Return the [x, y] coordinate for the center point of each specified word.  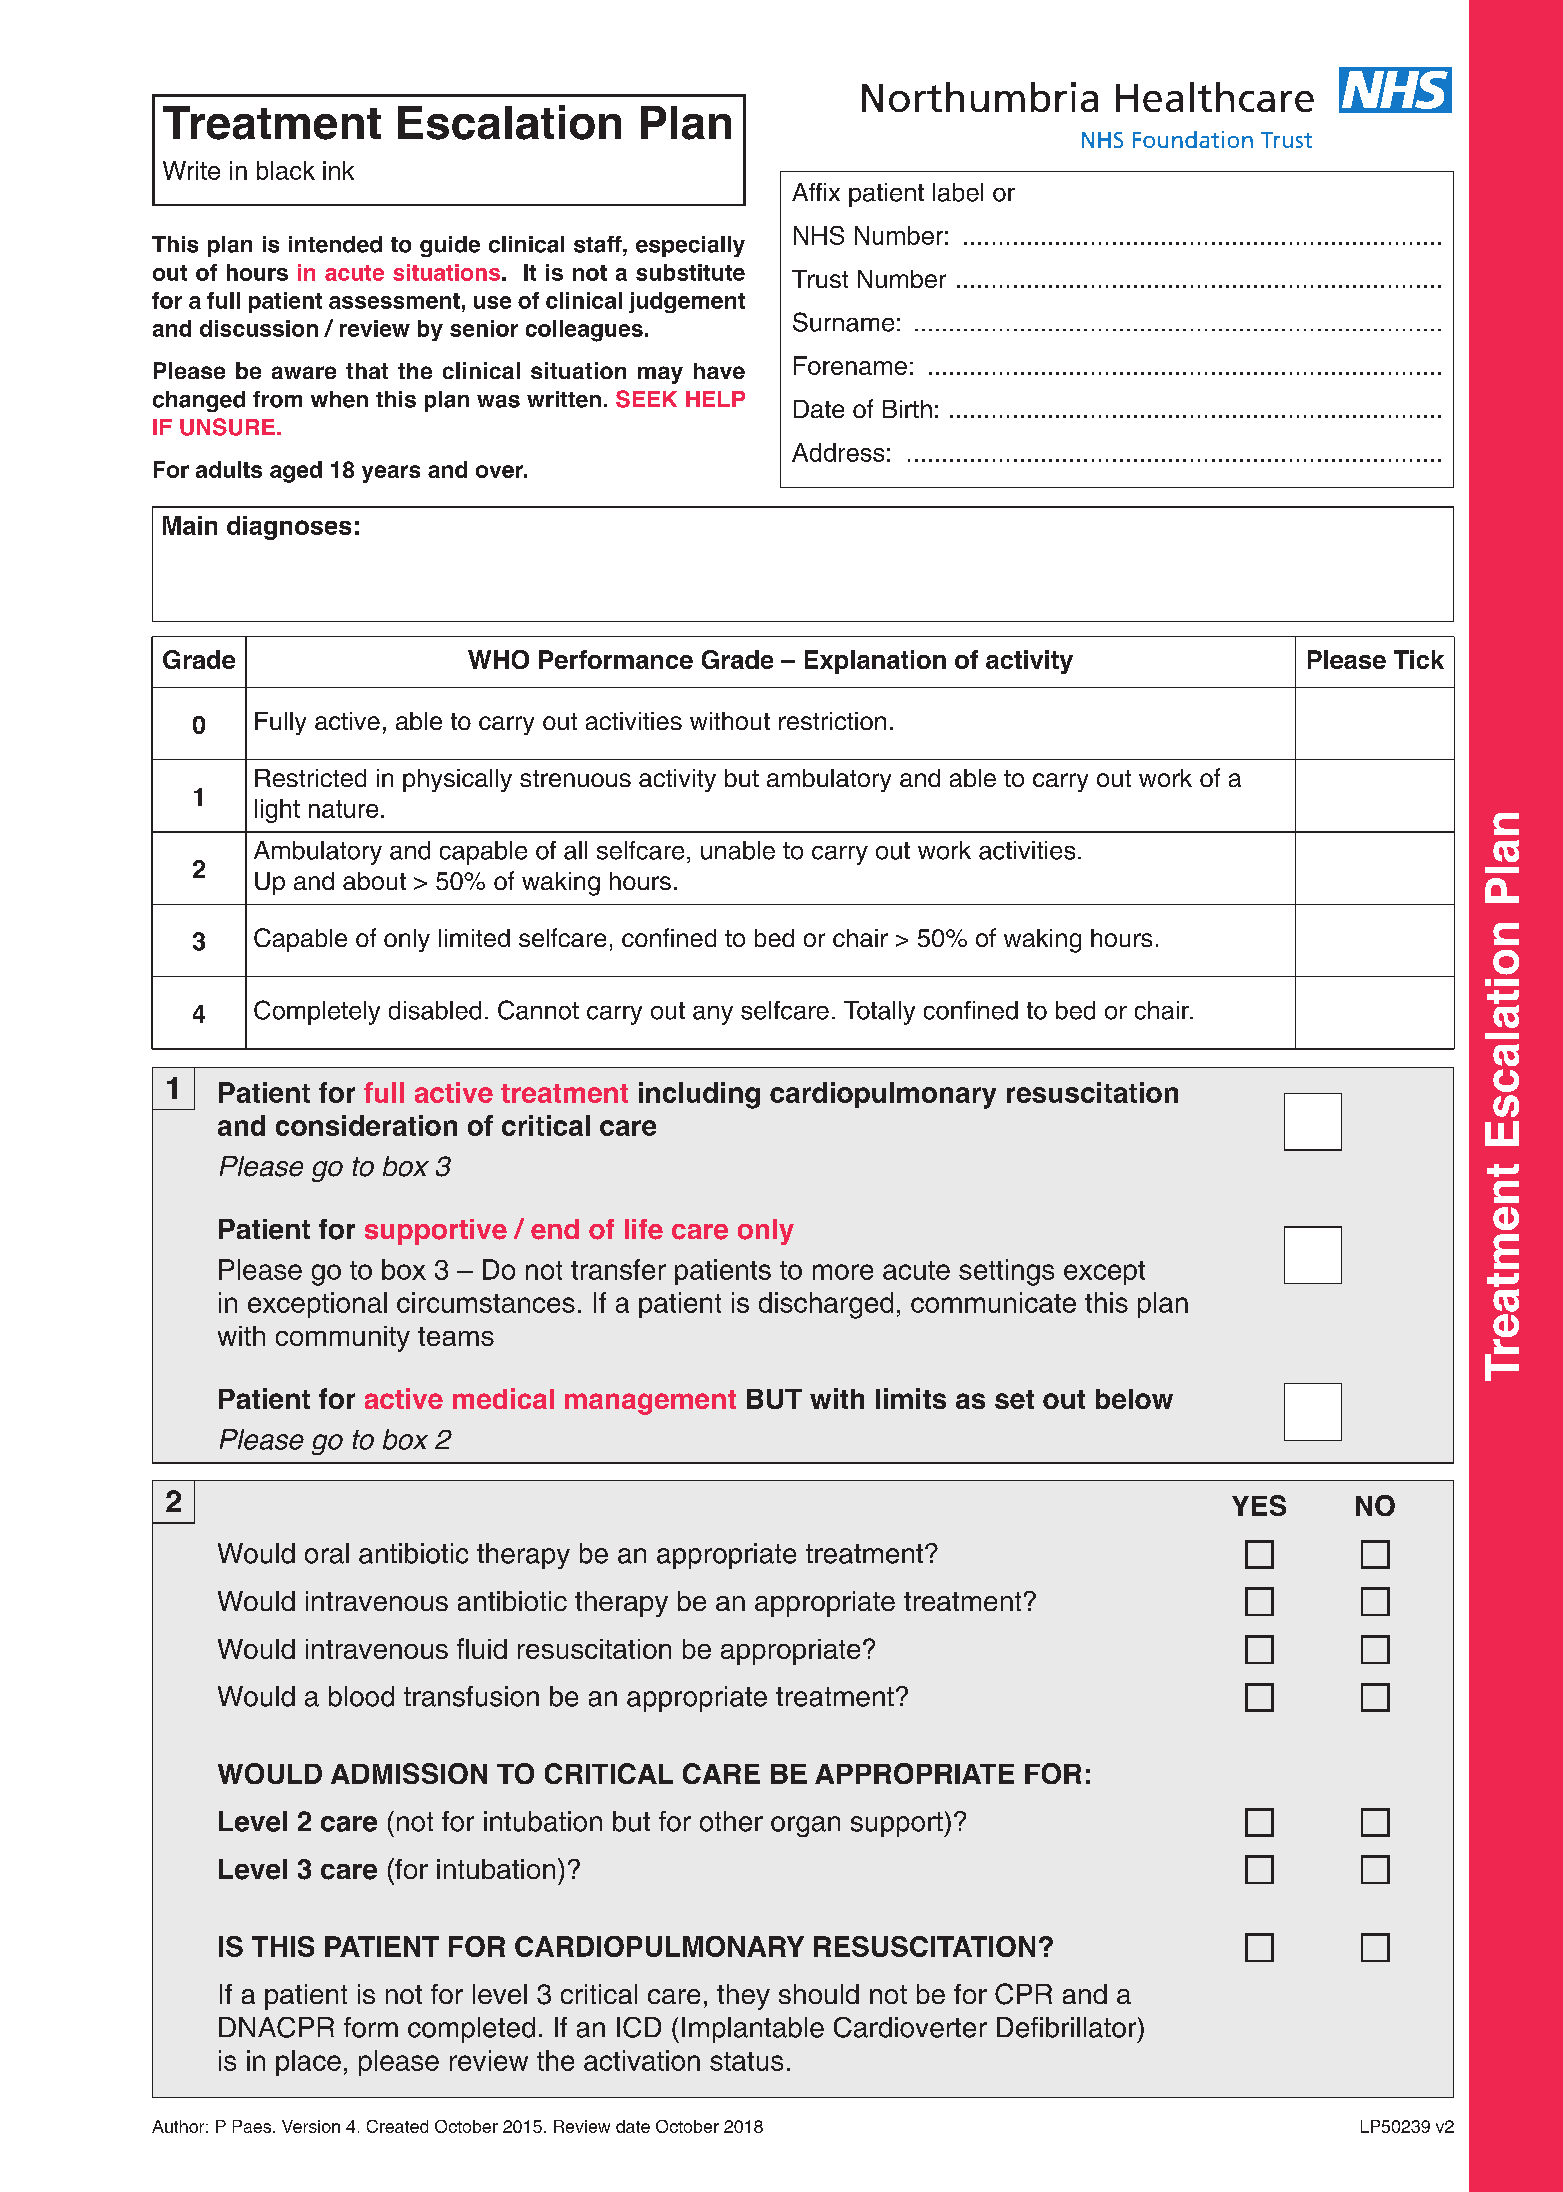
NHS [819, 235]
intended [335, 244]
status [746, 2061]
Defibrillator [1068, 2027]
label [958, 192]
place [308, 2063]
